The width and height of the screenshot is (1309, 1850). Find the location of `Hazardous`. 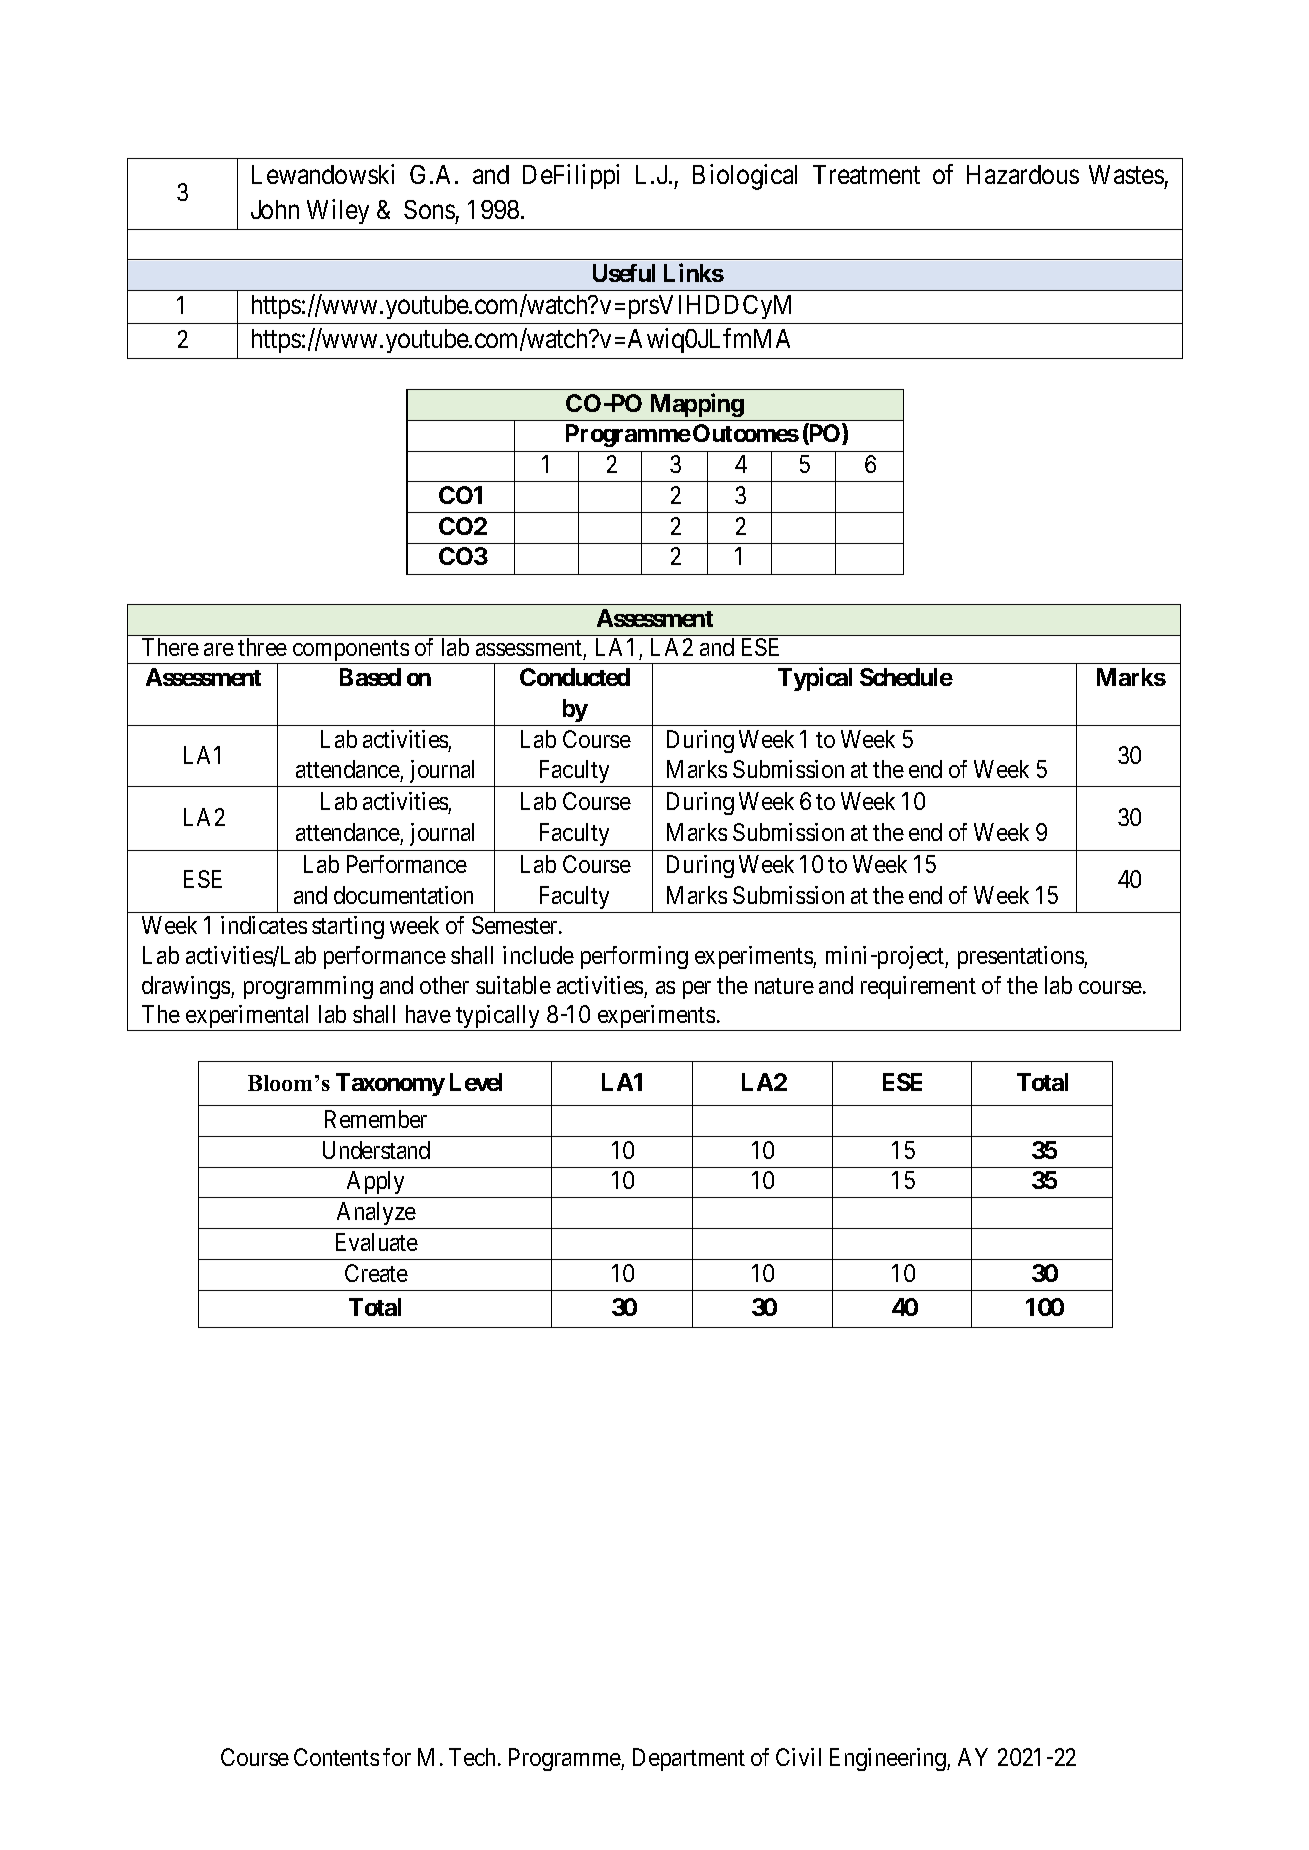

Hazardous is located at coordinates (1023, 174).
